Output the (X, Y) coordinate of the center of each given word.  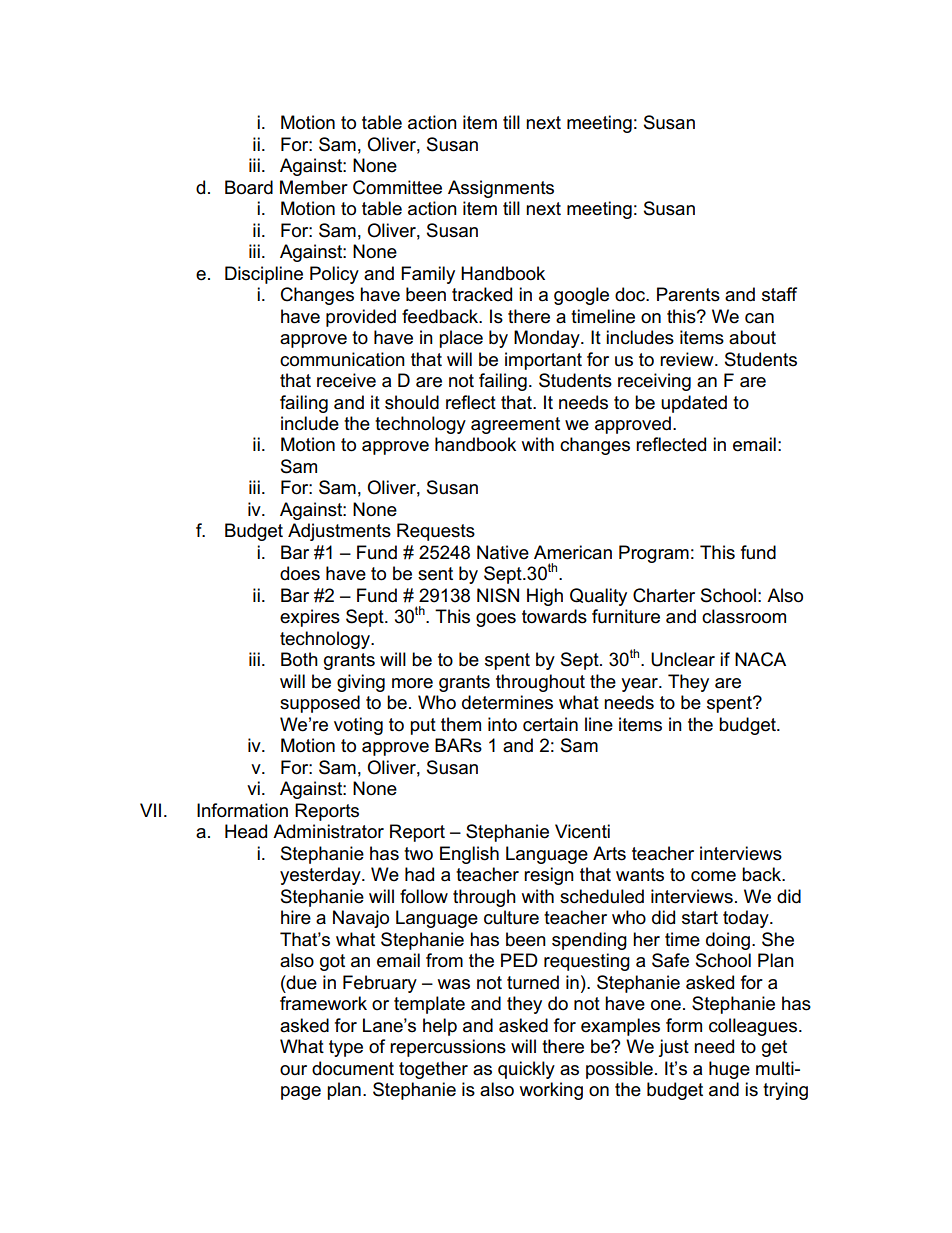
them (461, 724)
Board (249, 187)
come (713, 876)
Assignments (501, 189)
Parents (688, 294)
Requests (436, 532)
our (293, 1070)
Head (246, 831)
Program (654, 554)
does (300, 573)
